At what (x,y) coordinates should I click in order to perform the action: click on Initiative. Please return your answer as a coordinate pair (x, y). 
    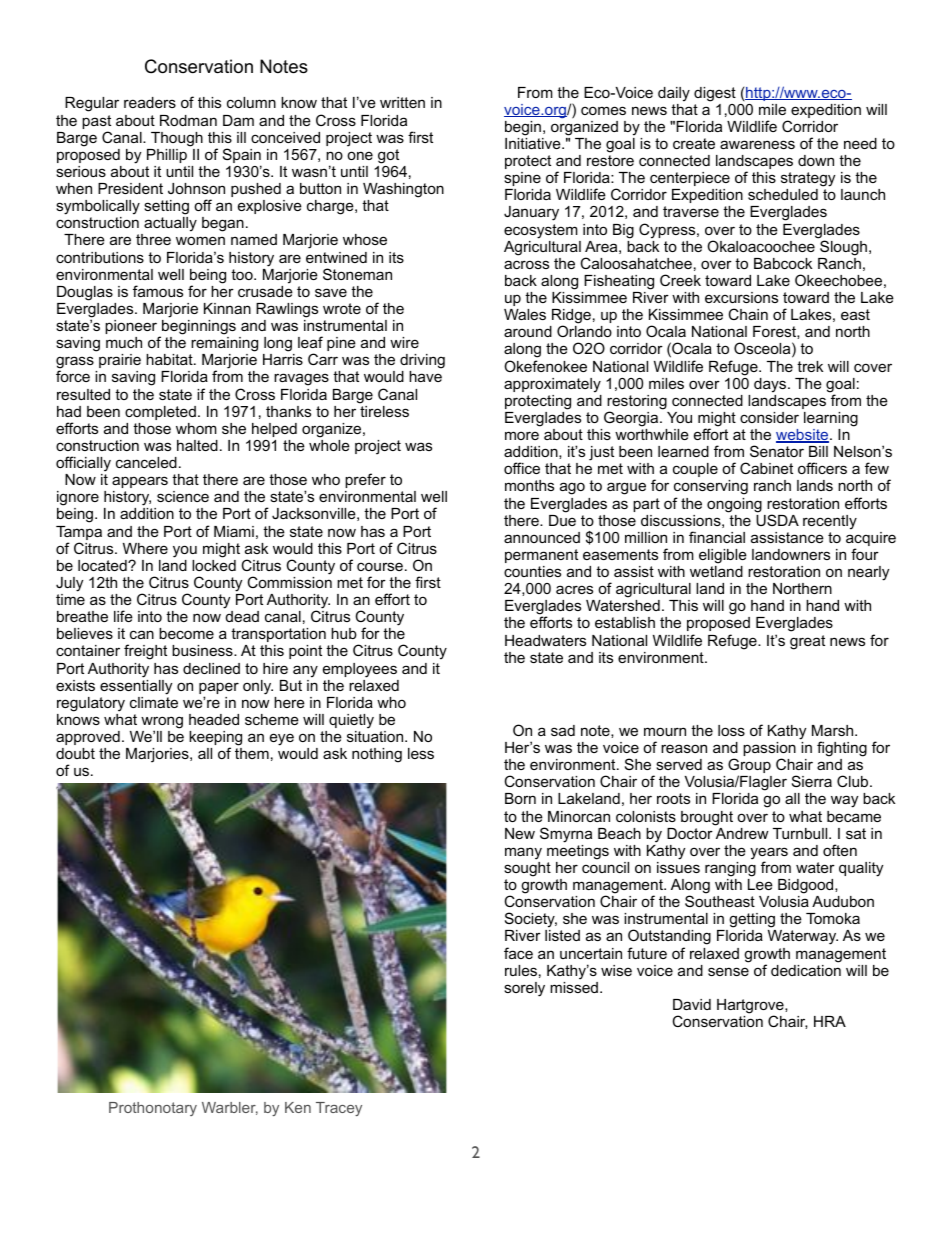
    Looking at the image, I should click on (534, 143).
